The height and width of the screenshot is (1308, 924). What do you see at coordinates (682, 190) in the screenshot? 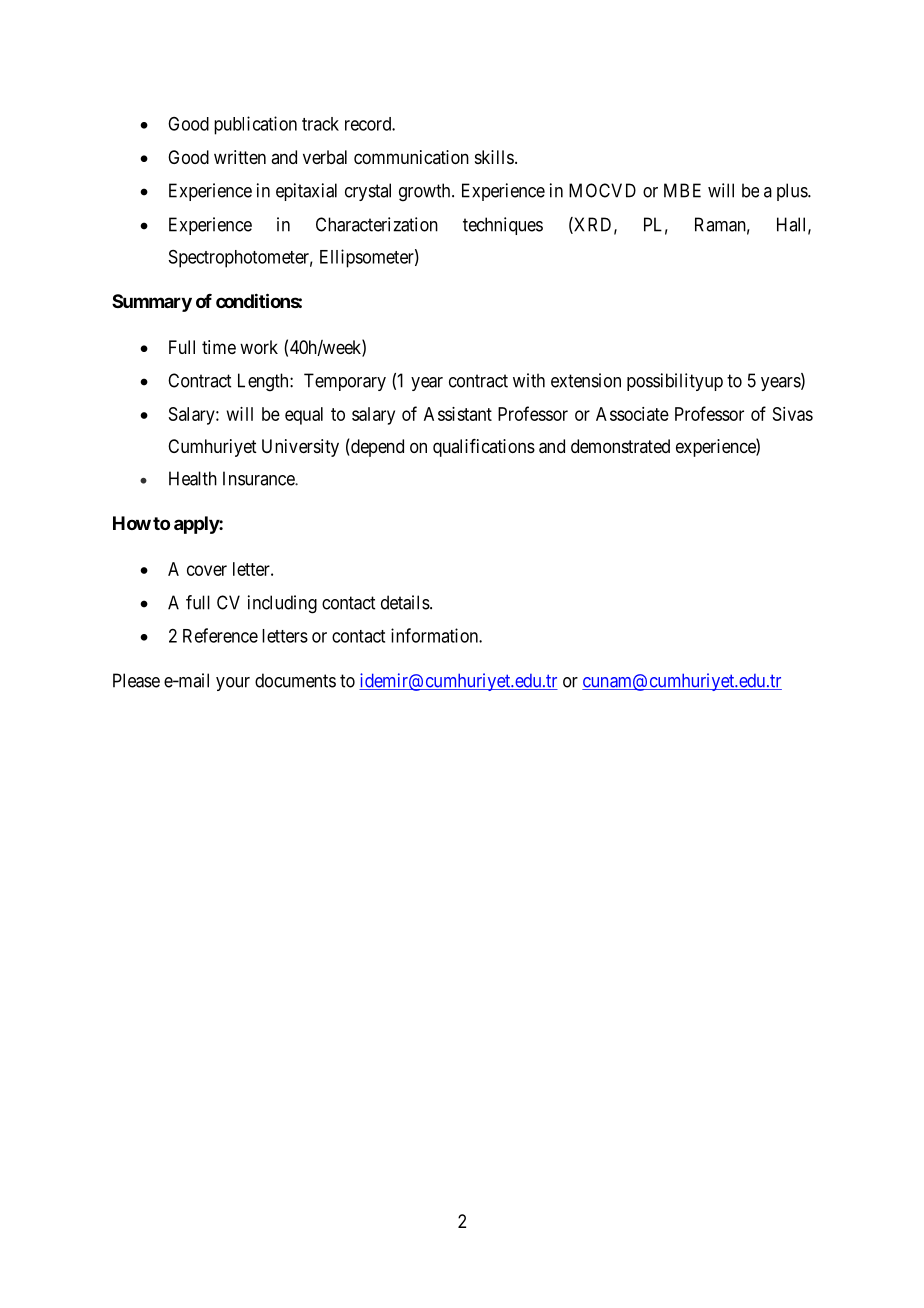
I see `MBE` at bounding box center [682, 190].
